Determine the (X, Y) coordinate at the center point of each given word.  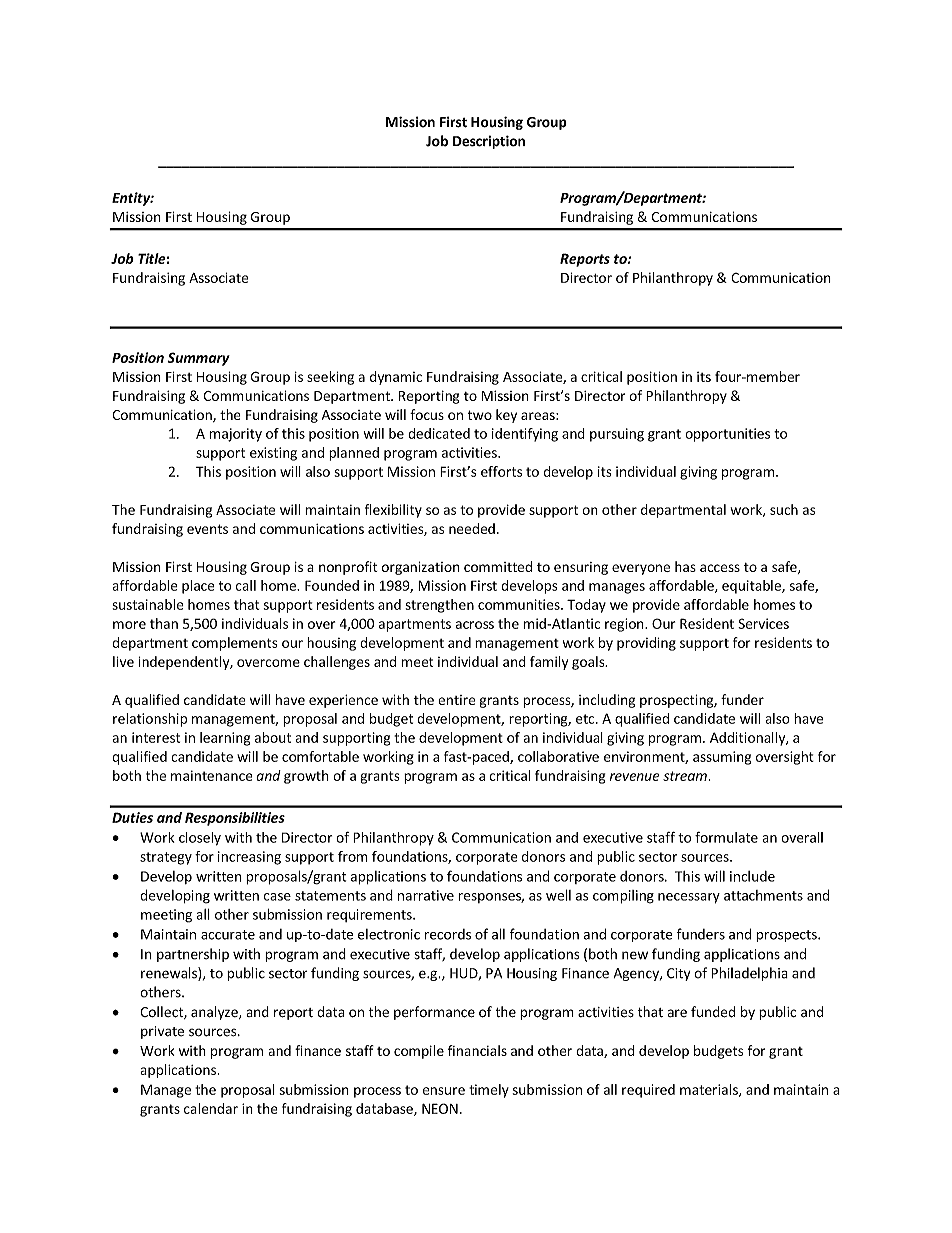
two (480, 415)
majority (235, 435)
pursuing (617, 435)
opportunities (727, 435)
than (164, 623)
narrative (426, 895)
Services (763, 623)
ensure (444, 1091)
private (162, 1032)
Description (489, 142)
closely (200, 839)
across (475, 625)
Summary (198, 359)
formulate (726, 837)
